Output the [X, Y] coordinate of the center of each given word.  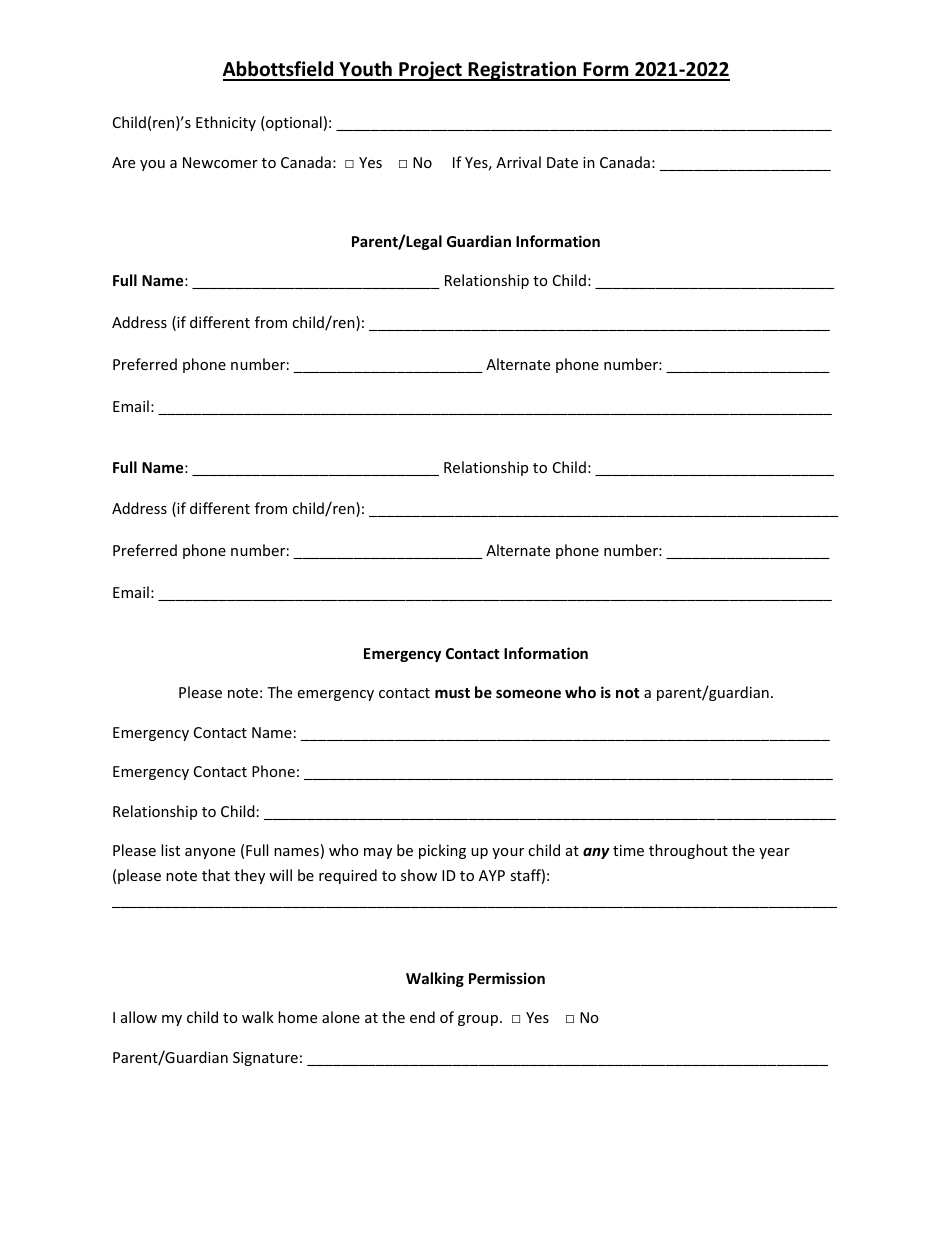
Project [430, 71]
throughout [688, 851]
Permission [507, 978]
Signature [265, 1059]
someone [528, 693]
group [479, 1020]
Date [562, 162]
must [452, 693]
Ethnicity [226, 123]
